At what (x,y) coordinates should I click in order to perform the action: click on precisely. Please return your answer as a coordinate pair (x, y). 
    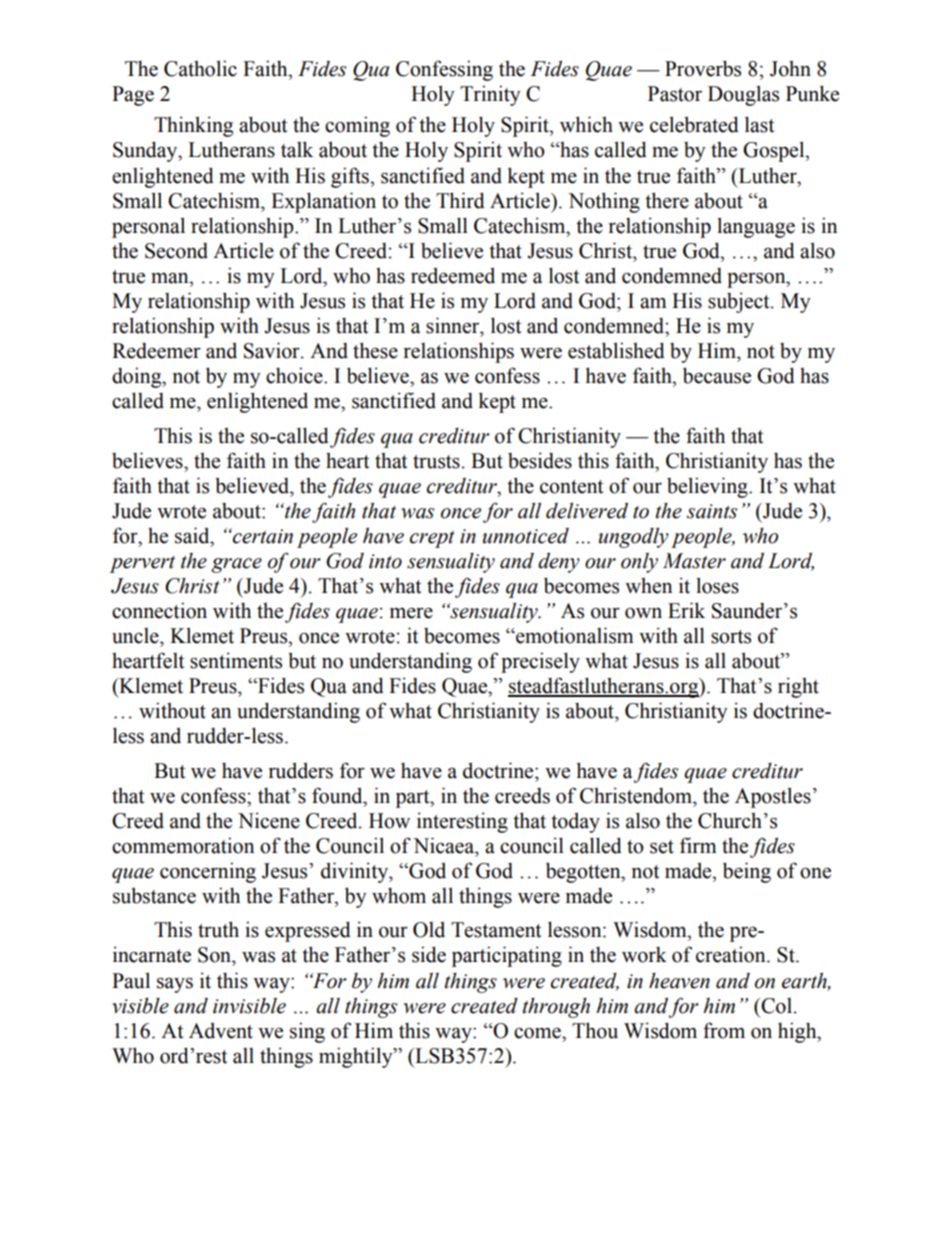
    Looking at the image, I should click on (540, 662).
